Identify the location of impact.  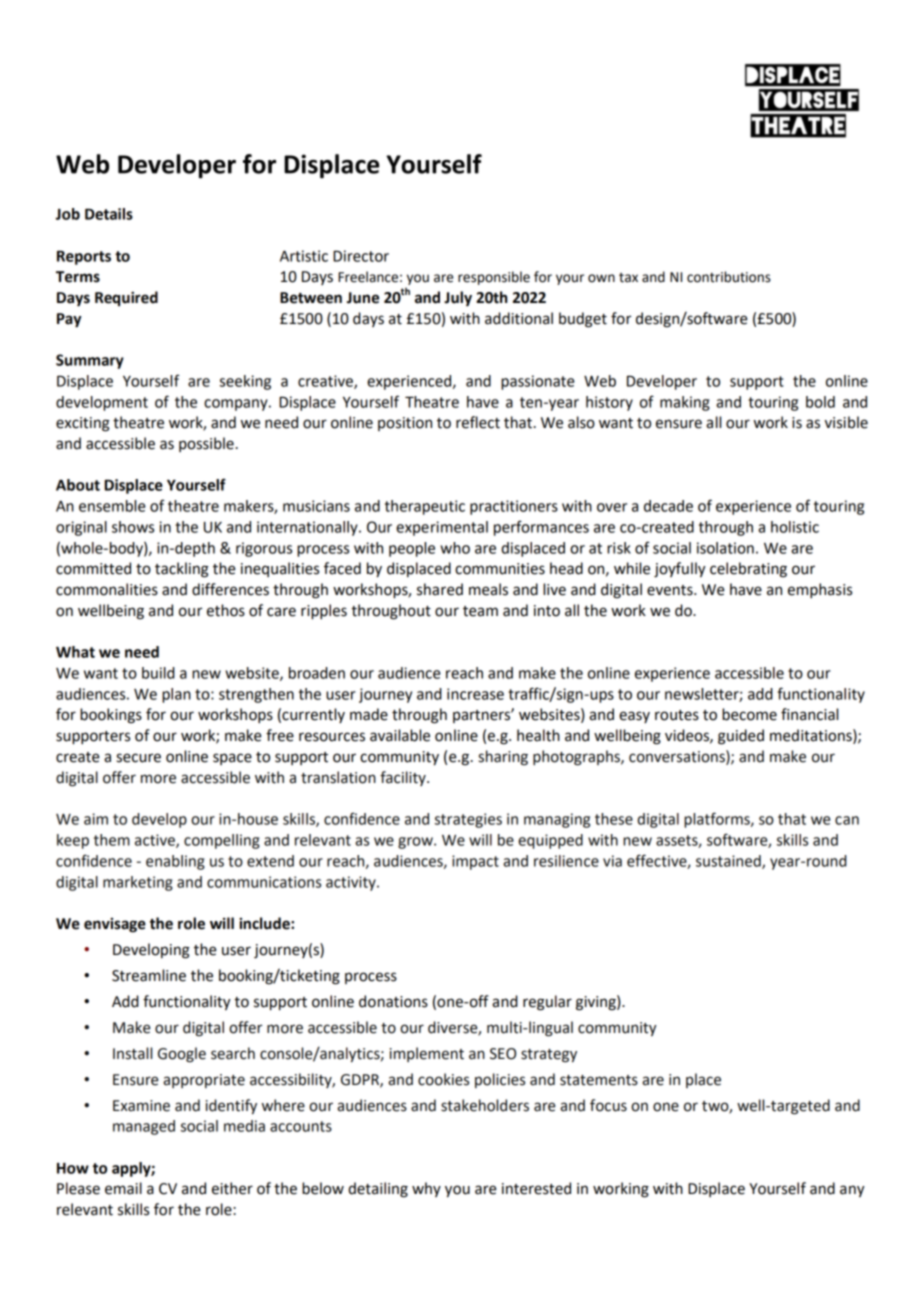
(475, 862).
